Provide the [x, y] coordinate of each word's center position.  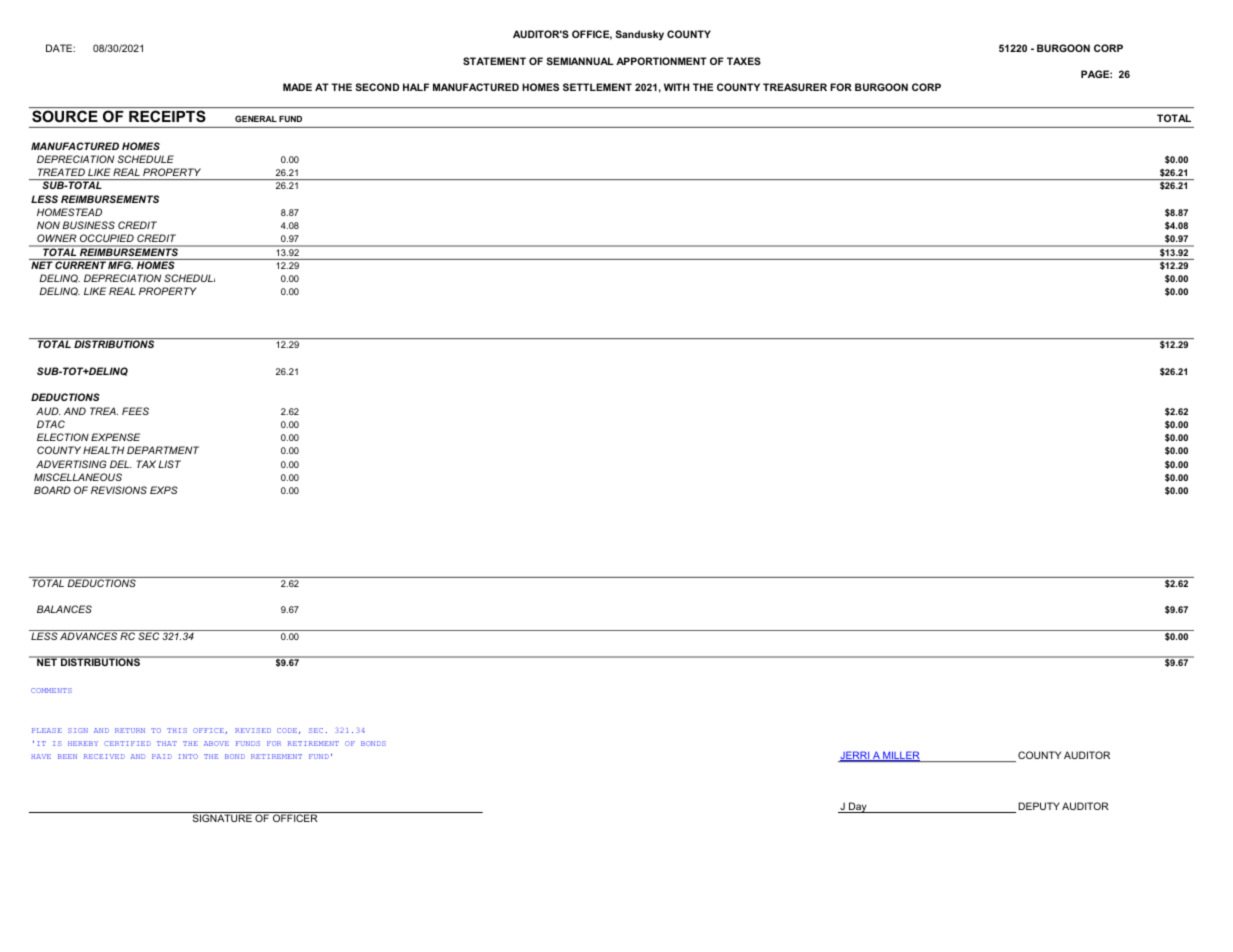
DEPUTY [1039, 806]
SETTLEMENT [597, 87]
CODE [287, 730]
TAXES [744, 61]
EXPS [164, 490]
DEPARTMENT [163, 450]
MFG [120, 264]
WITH [676, 87]
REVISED [253, 730]
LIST [169, 464]
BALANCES [64, 609]
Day [858, 807]
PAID [162, 756]
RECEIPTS [167, 116]
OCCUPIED [107, 238]
